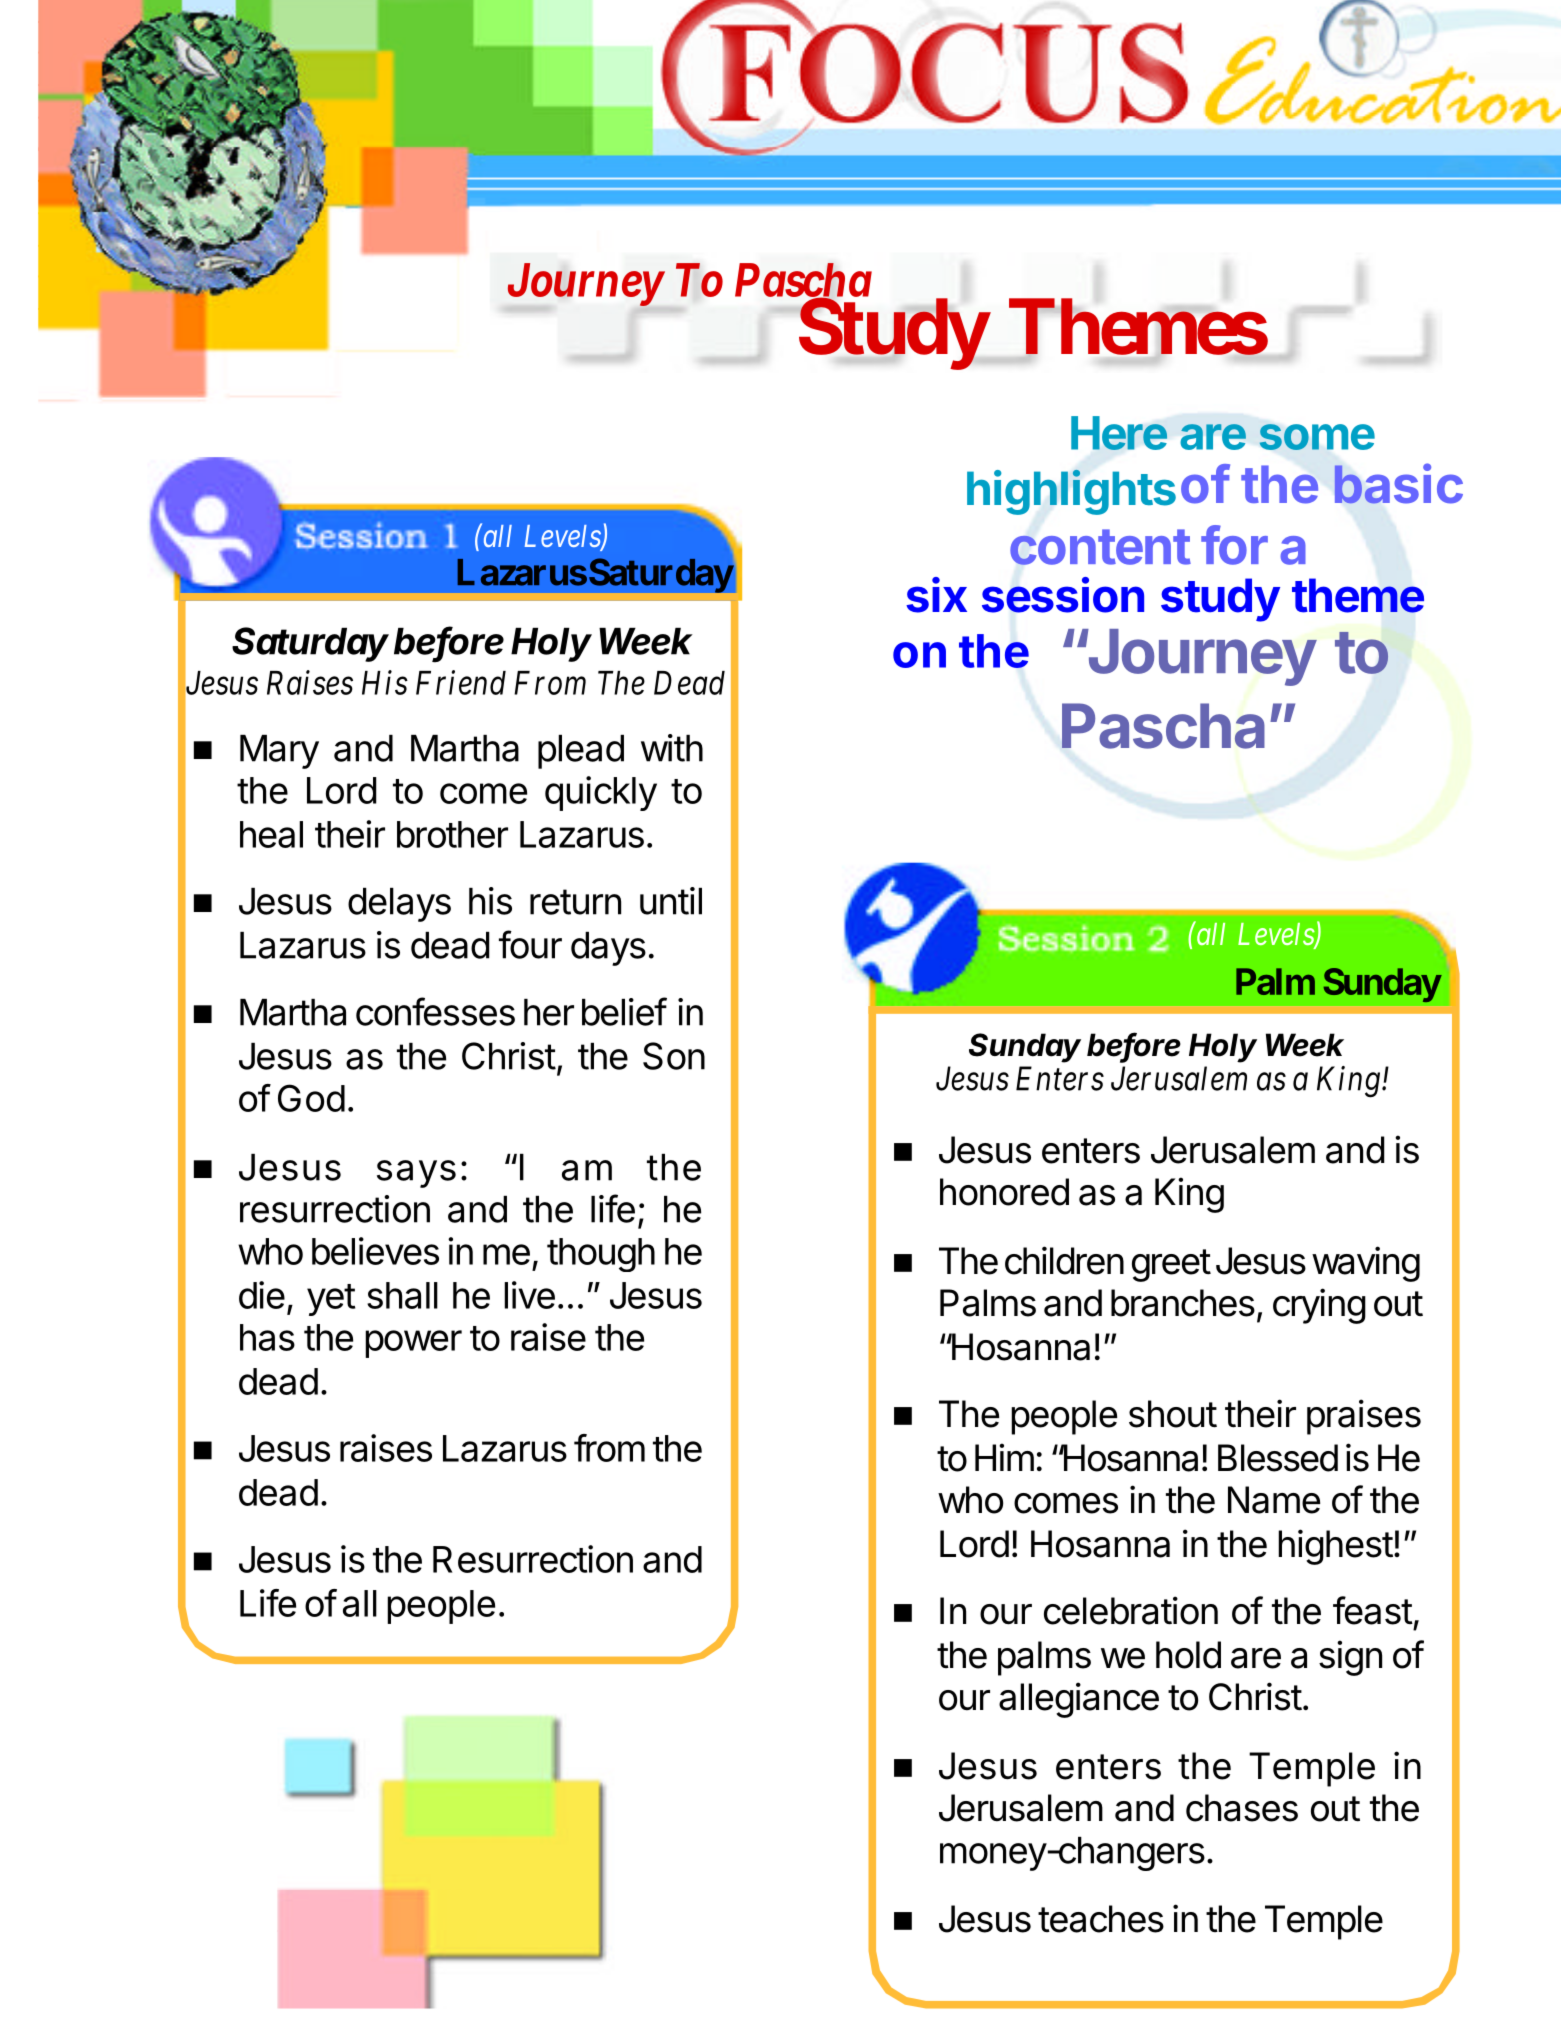 Image resolution: width=1561 pixels, height=2020 pixels. I want to click on delays, so click(399, 905).
